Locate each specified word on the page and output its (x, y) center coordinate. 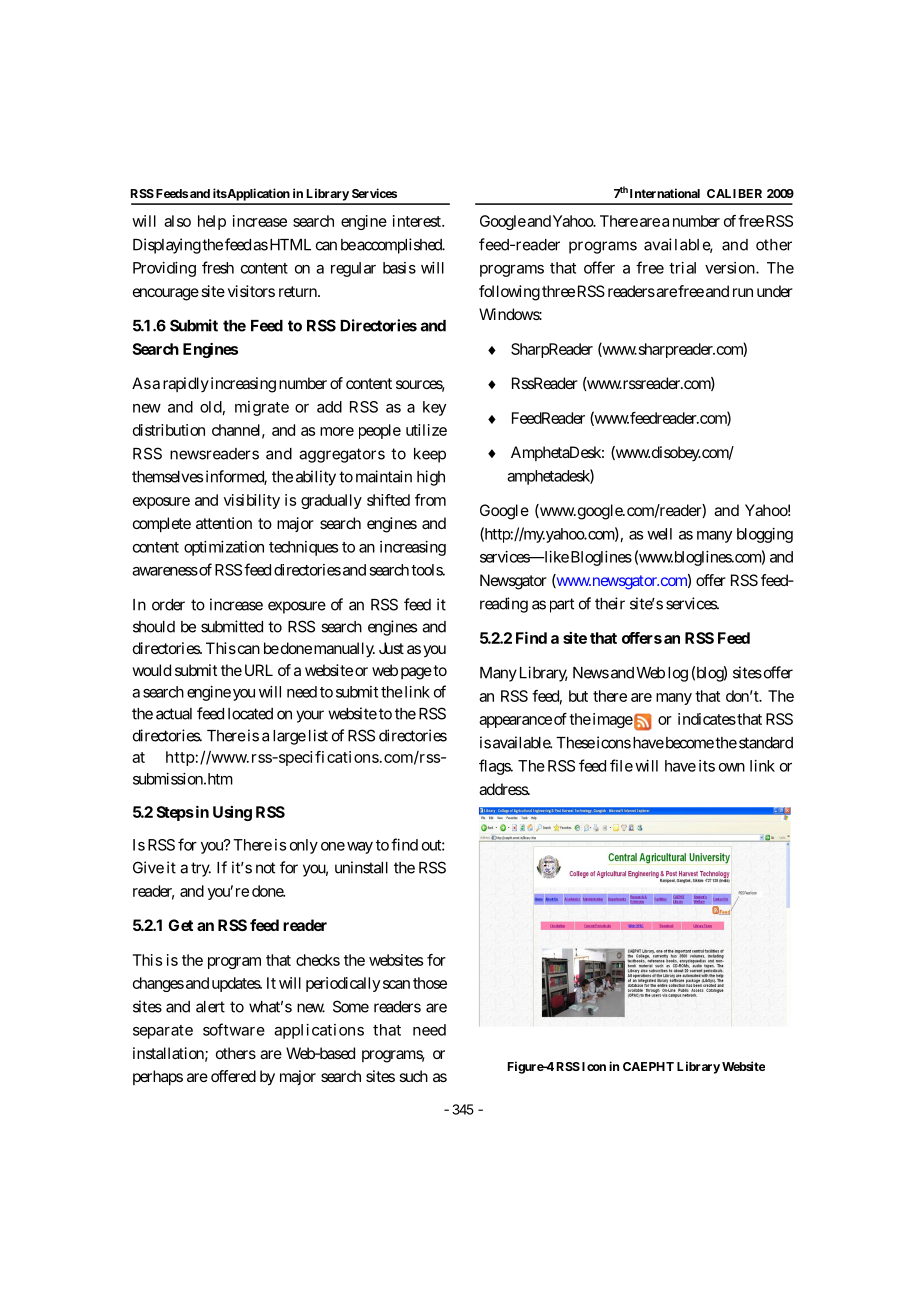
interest (418, 221)
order (168, 605)
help (212, 222)
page (416, 673)
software (234, 1029)
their (610, 603)
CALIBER (734, 193)
